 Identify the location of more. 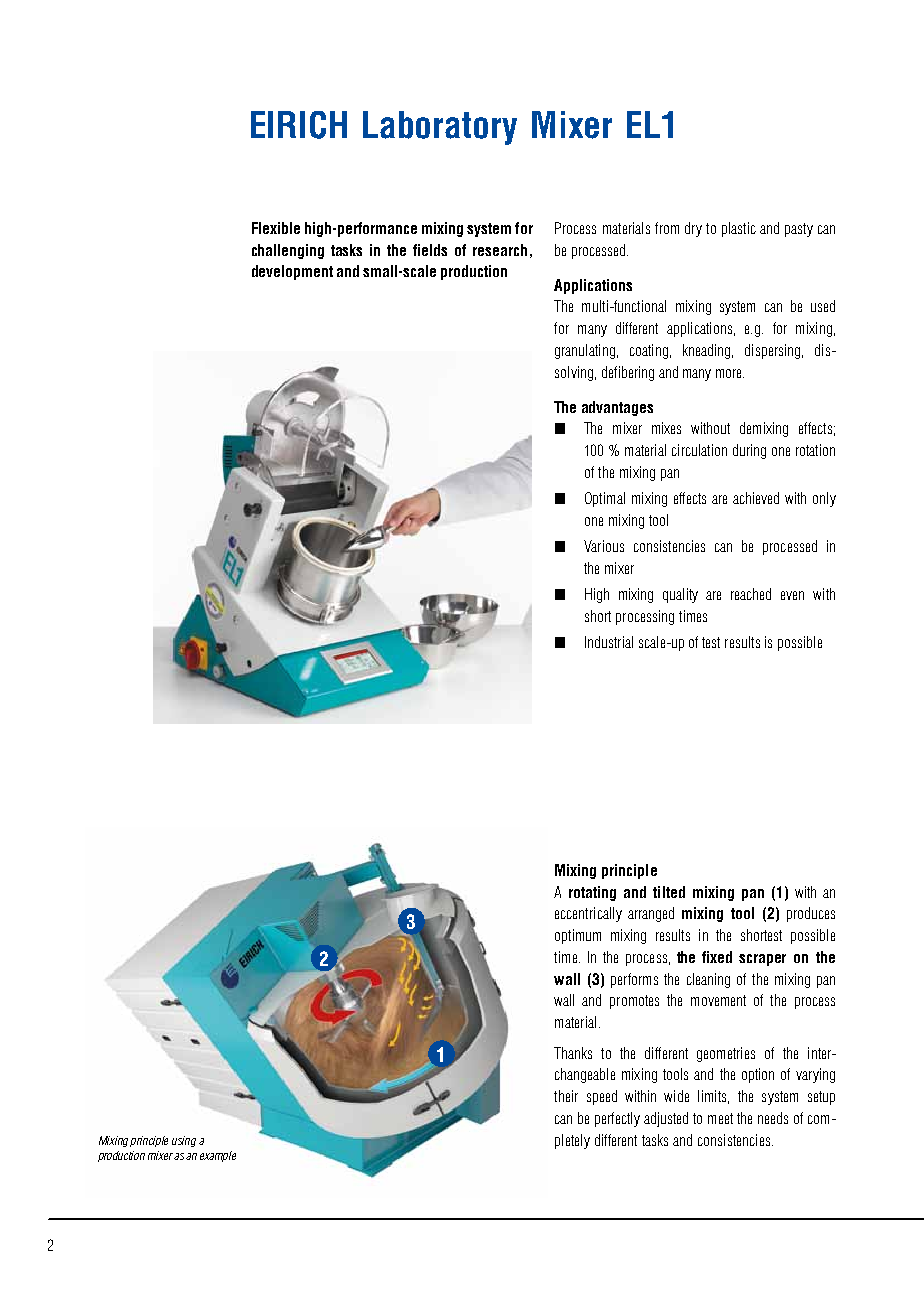
(730, 373).
